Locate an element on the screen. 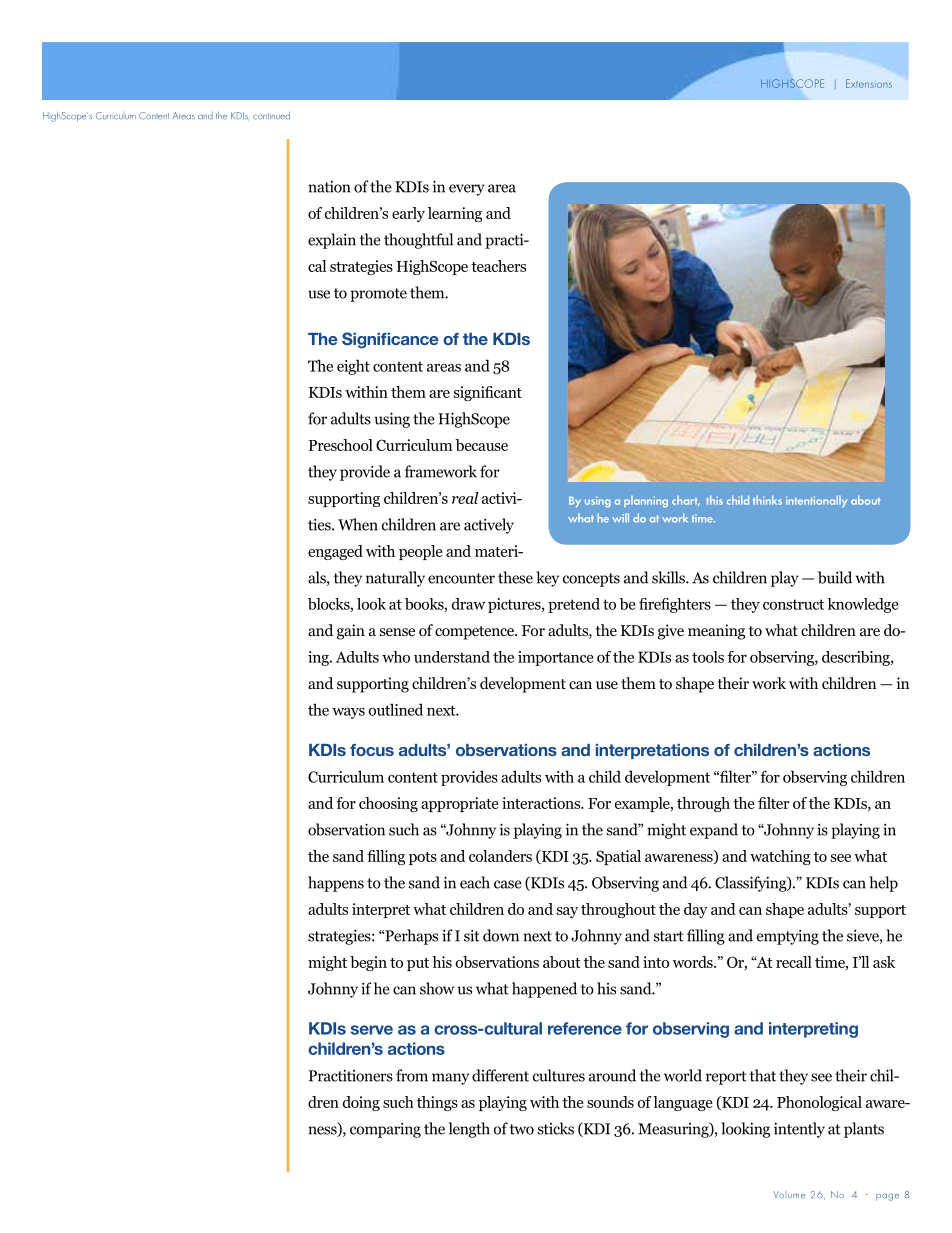 This screenshot has width=952, height=1233. every is located at coordinates (467, 190).
